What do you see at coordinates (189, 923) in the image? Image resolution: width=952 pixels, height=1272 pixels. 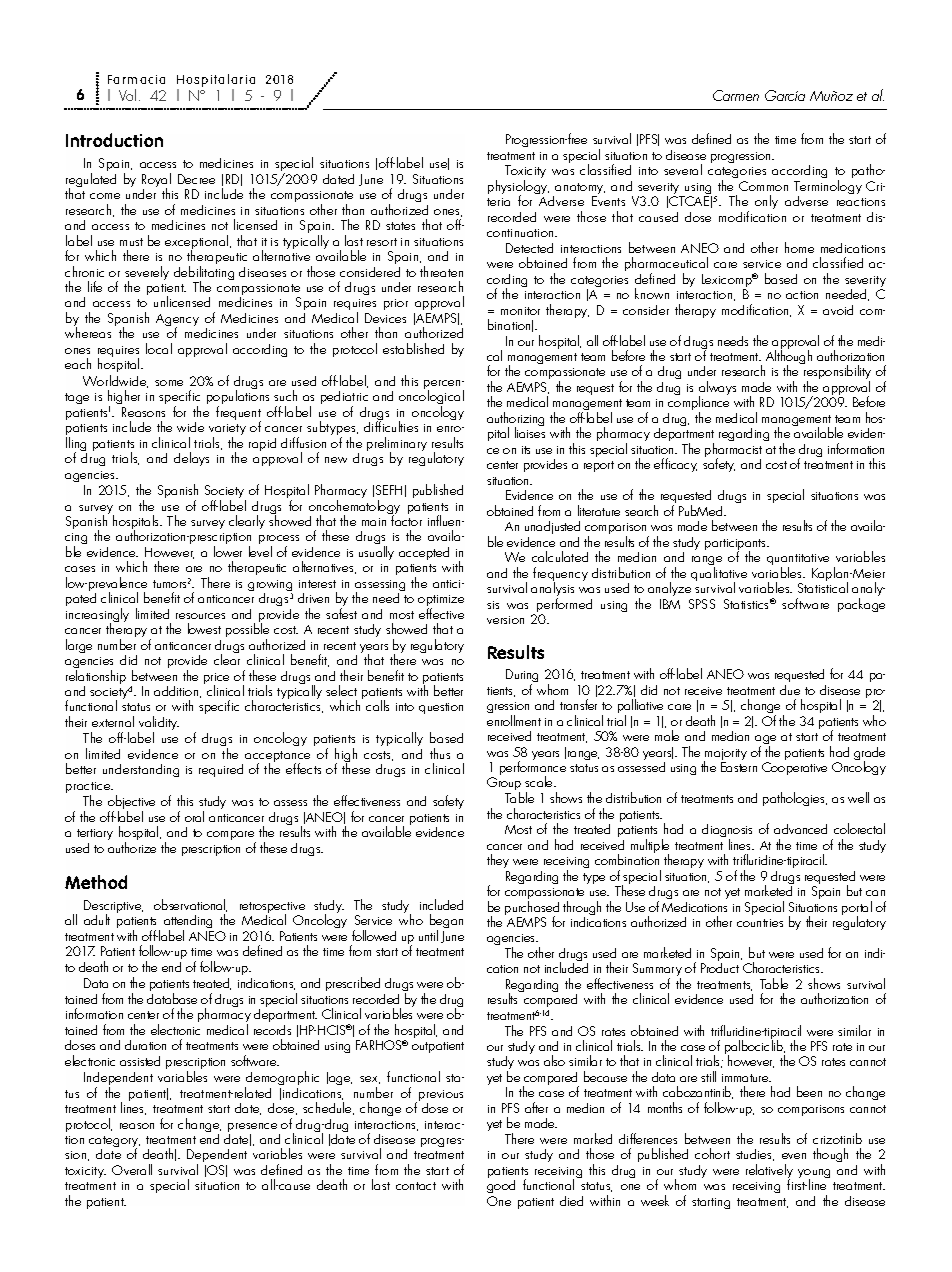 I see `attending` at bounding box center [189, 923].
